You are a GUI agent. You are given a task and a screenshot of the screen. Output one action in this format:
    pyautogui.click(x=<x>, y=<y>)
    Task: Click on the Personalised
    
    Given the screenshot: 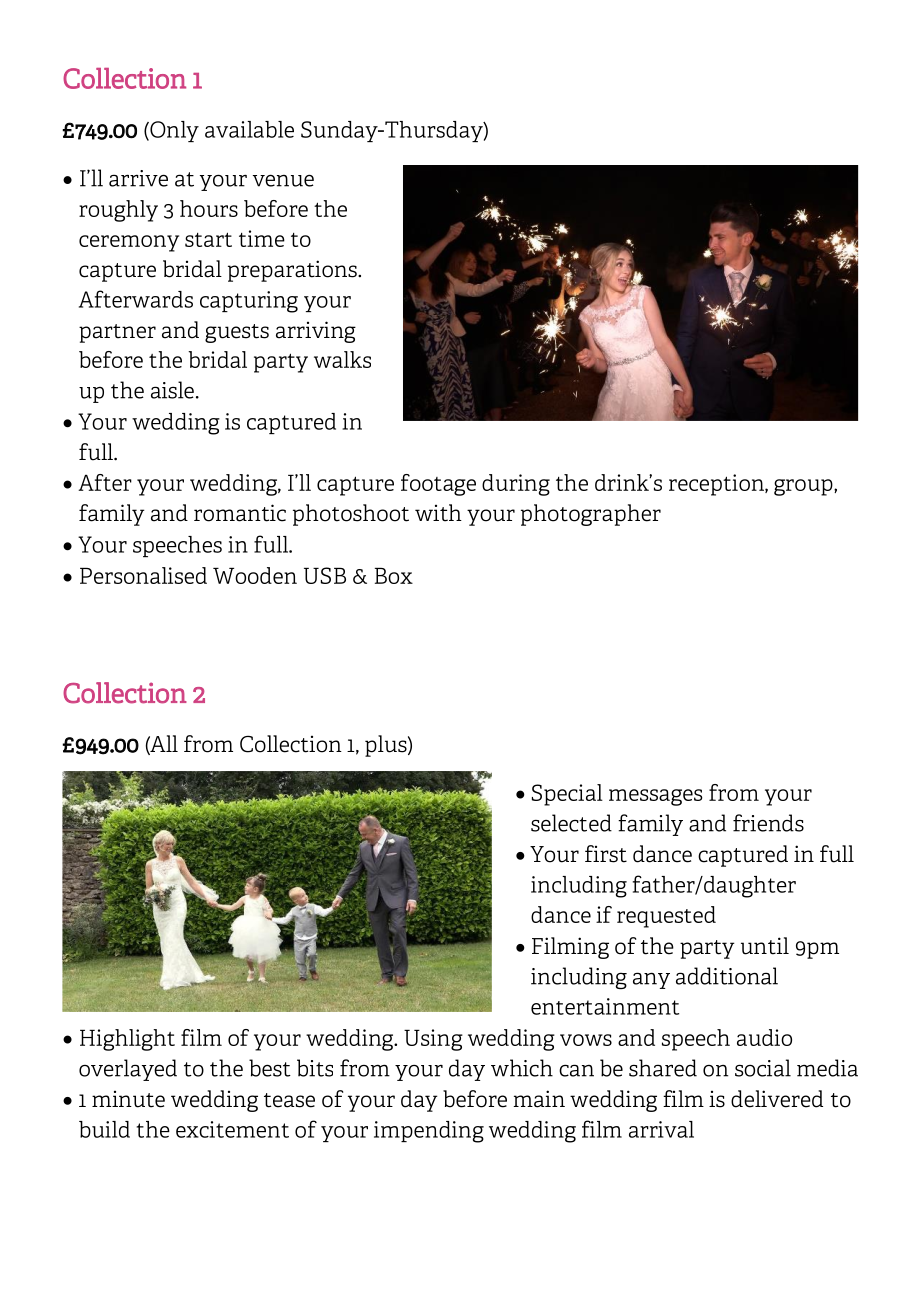 What is the action you would take?
    pyautogui.click(x=143, y=575)
